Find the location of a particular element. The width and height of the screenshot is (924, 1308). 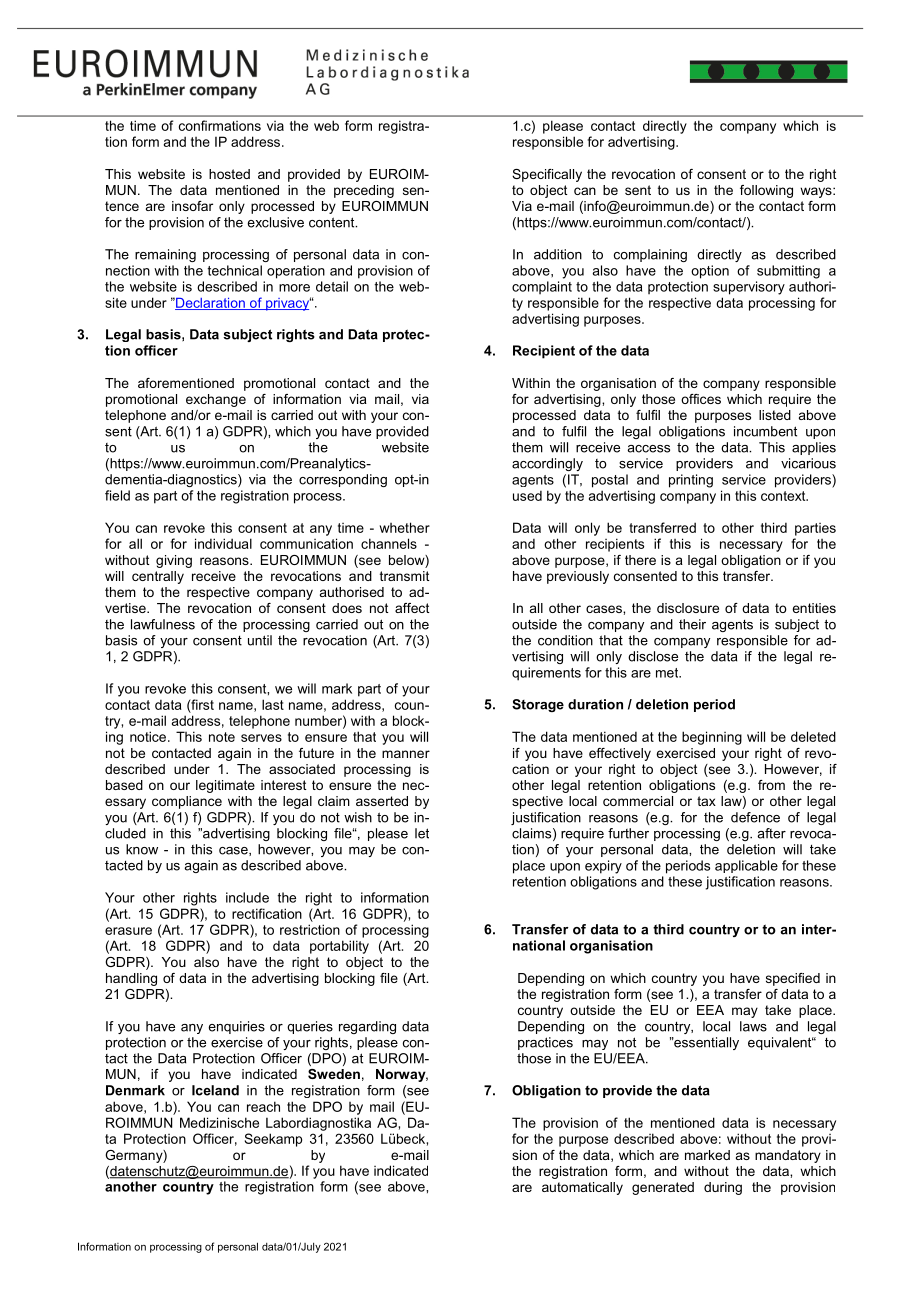

automatically is located at coordinates (582, 1188).
